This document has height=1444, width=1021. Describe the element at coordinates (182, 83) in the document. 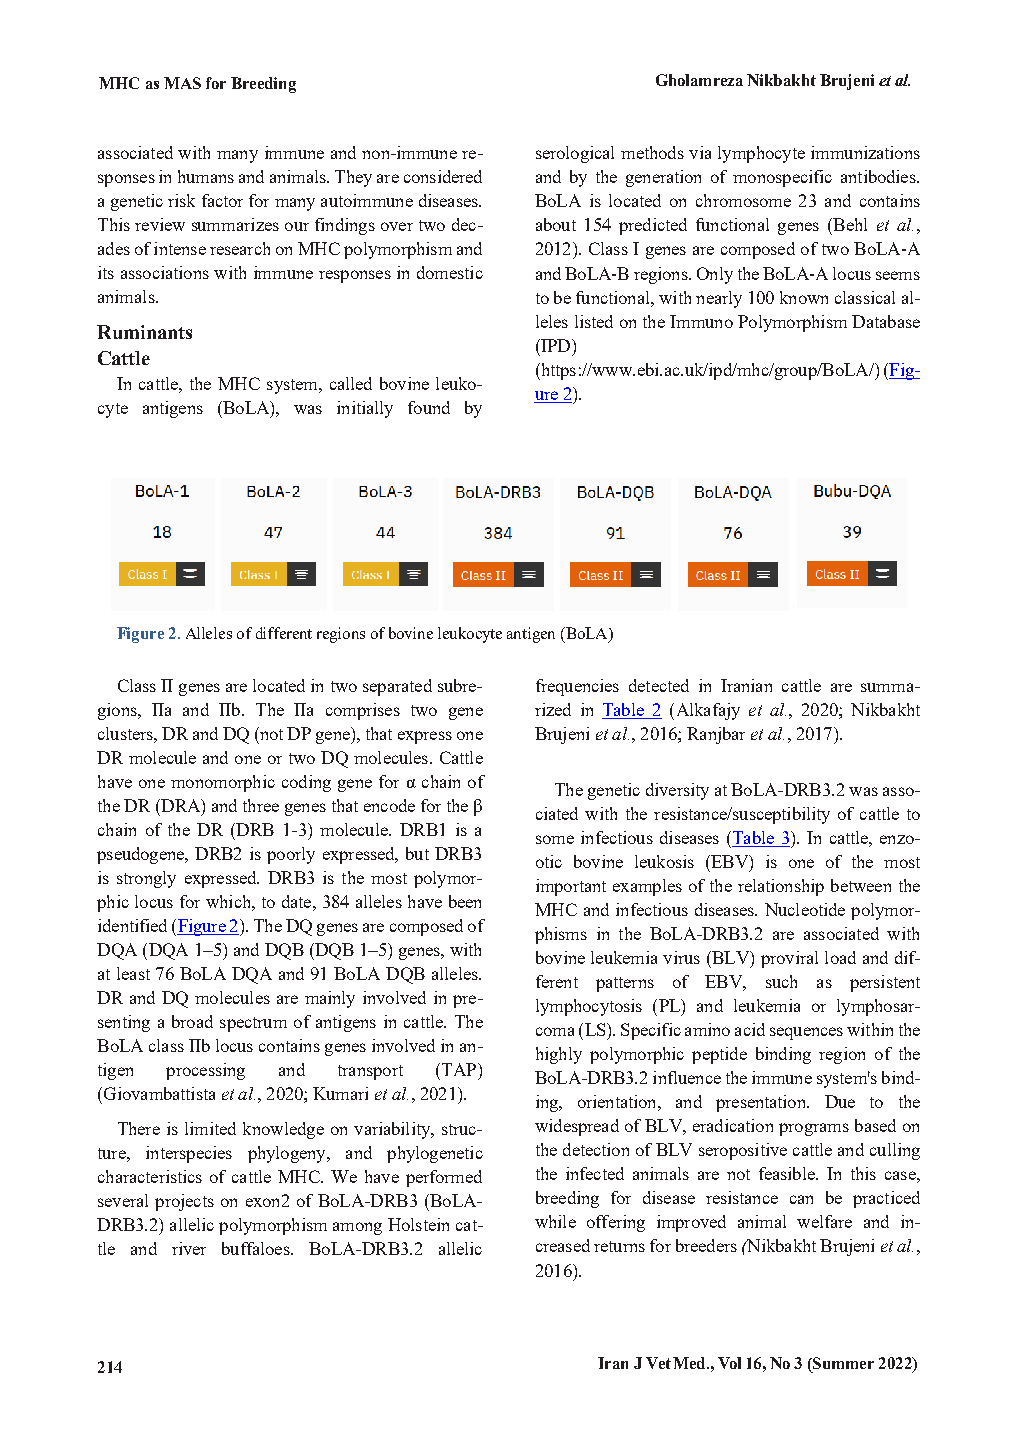

I see `MAS` at that location.
